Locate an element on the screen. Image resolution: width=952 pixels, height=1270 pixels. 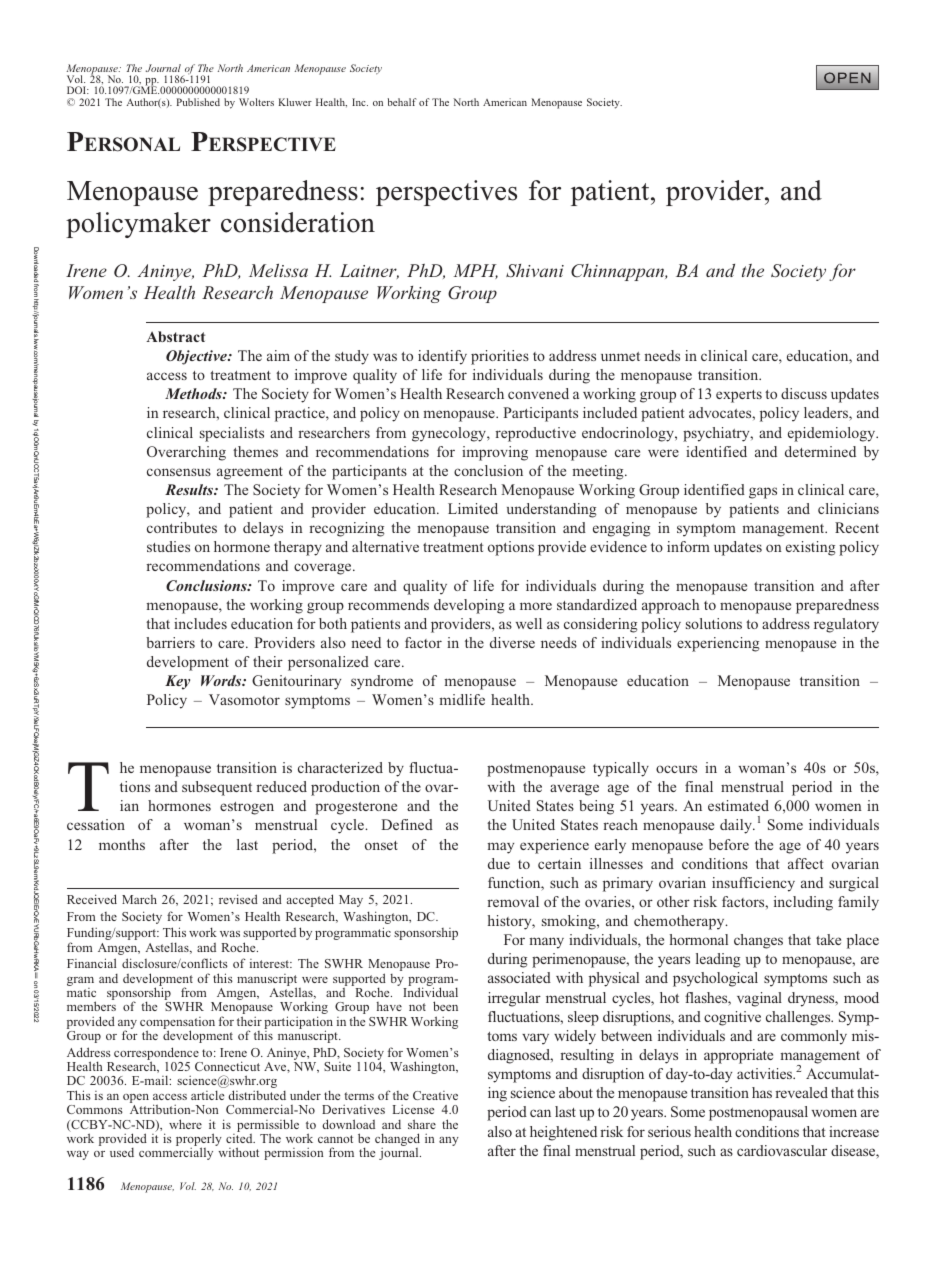
developing is located at coordinates (469, 606).
